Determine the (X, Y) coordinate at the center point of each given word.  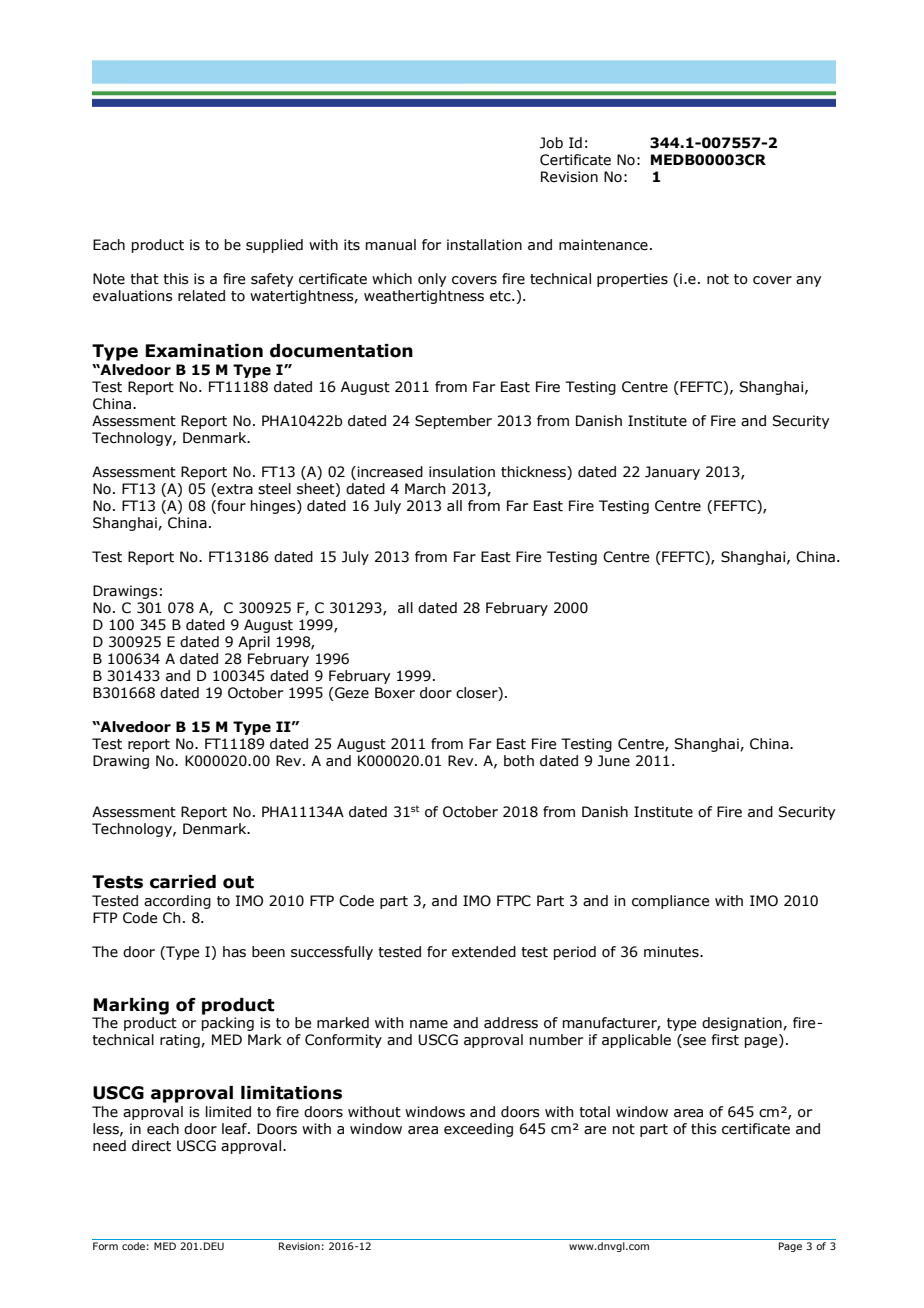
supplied (274, 246)
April (254, 643)
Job (551, 143)
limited (228, 1112)
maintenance (603, 245)
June (614, 761)
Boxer (395, 693)
